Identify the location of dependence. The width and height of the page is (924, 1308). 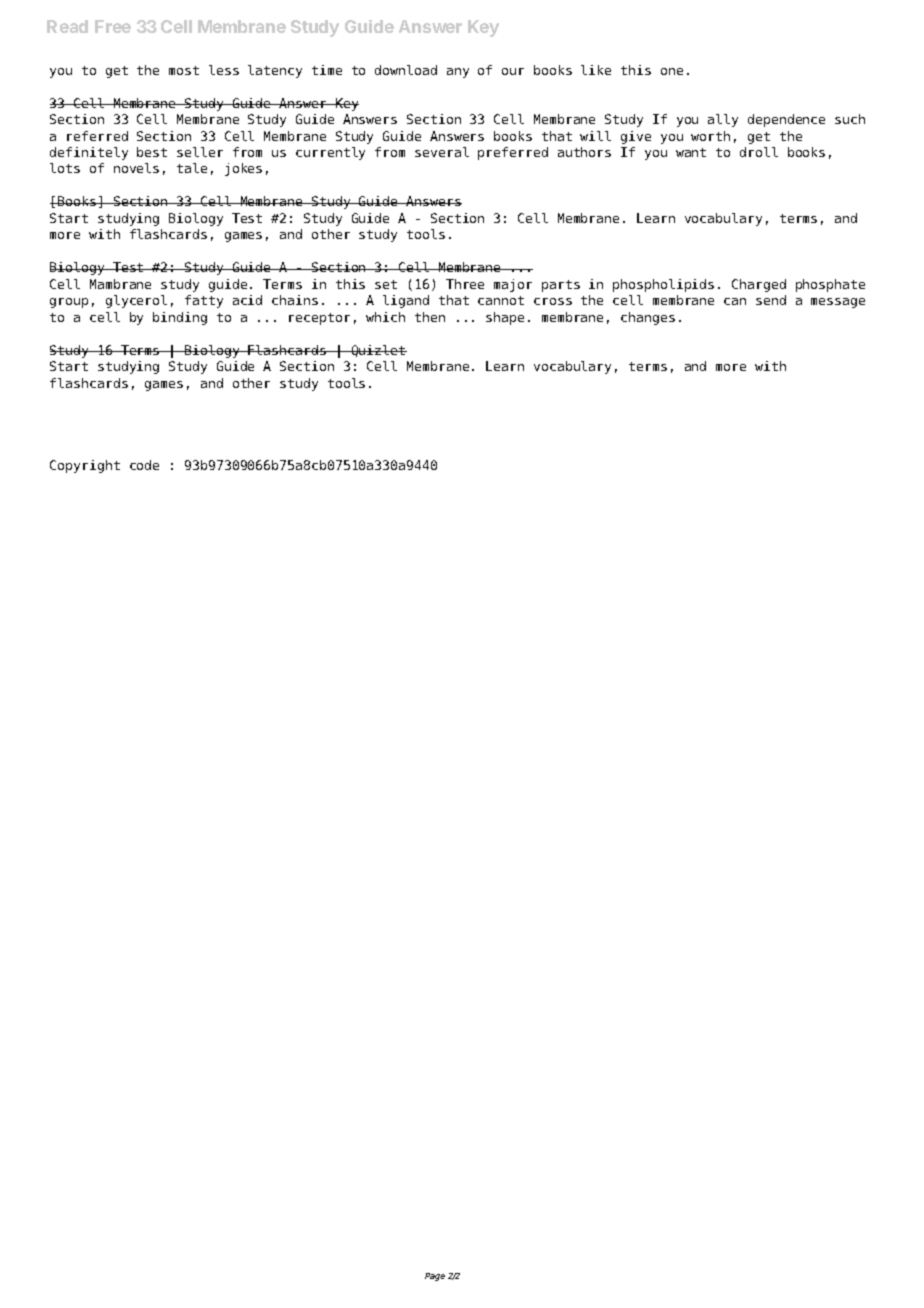
(786, 120).
